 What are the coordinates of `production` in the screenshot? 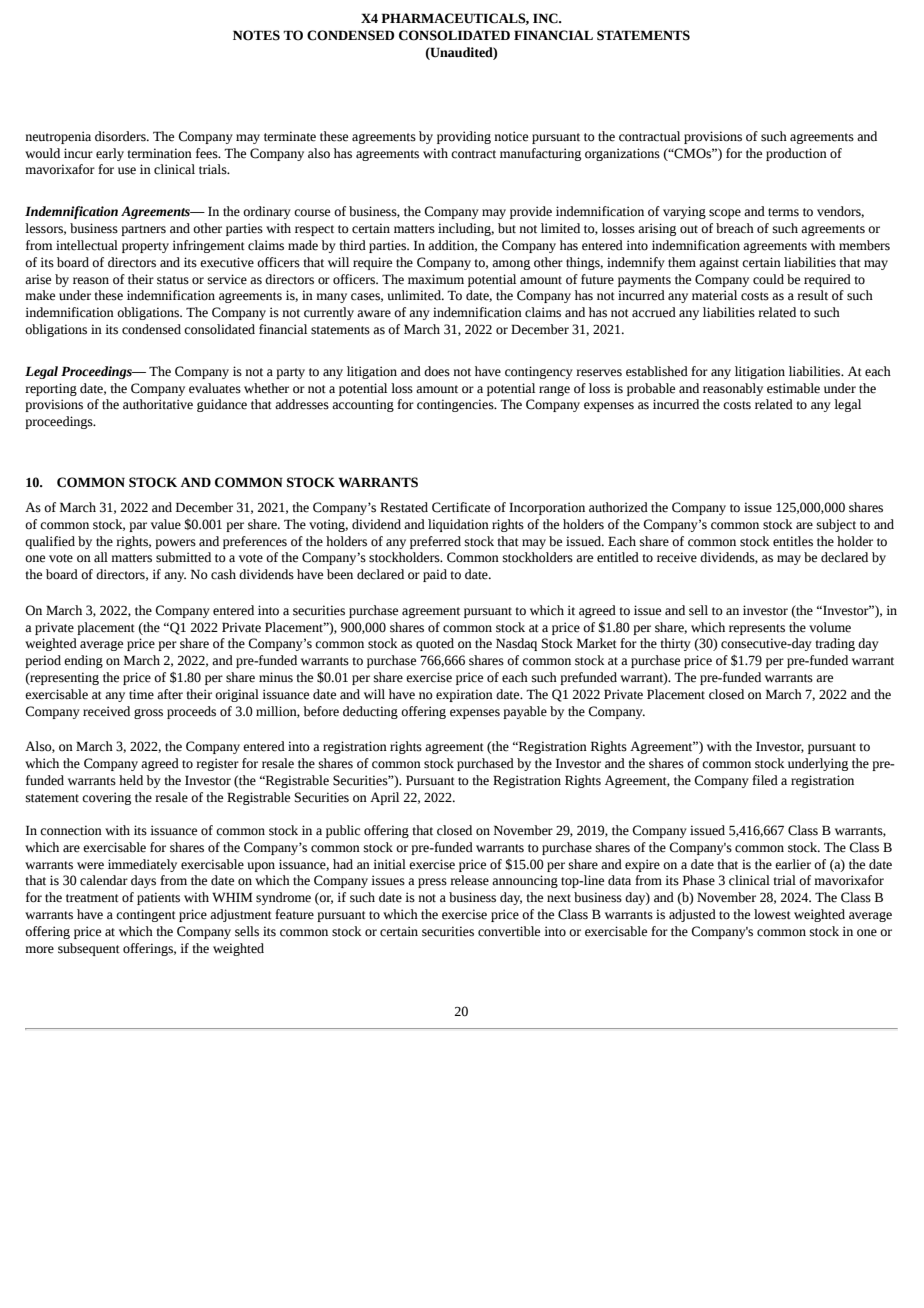 It's located at (796, 154).
